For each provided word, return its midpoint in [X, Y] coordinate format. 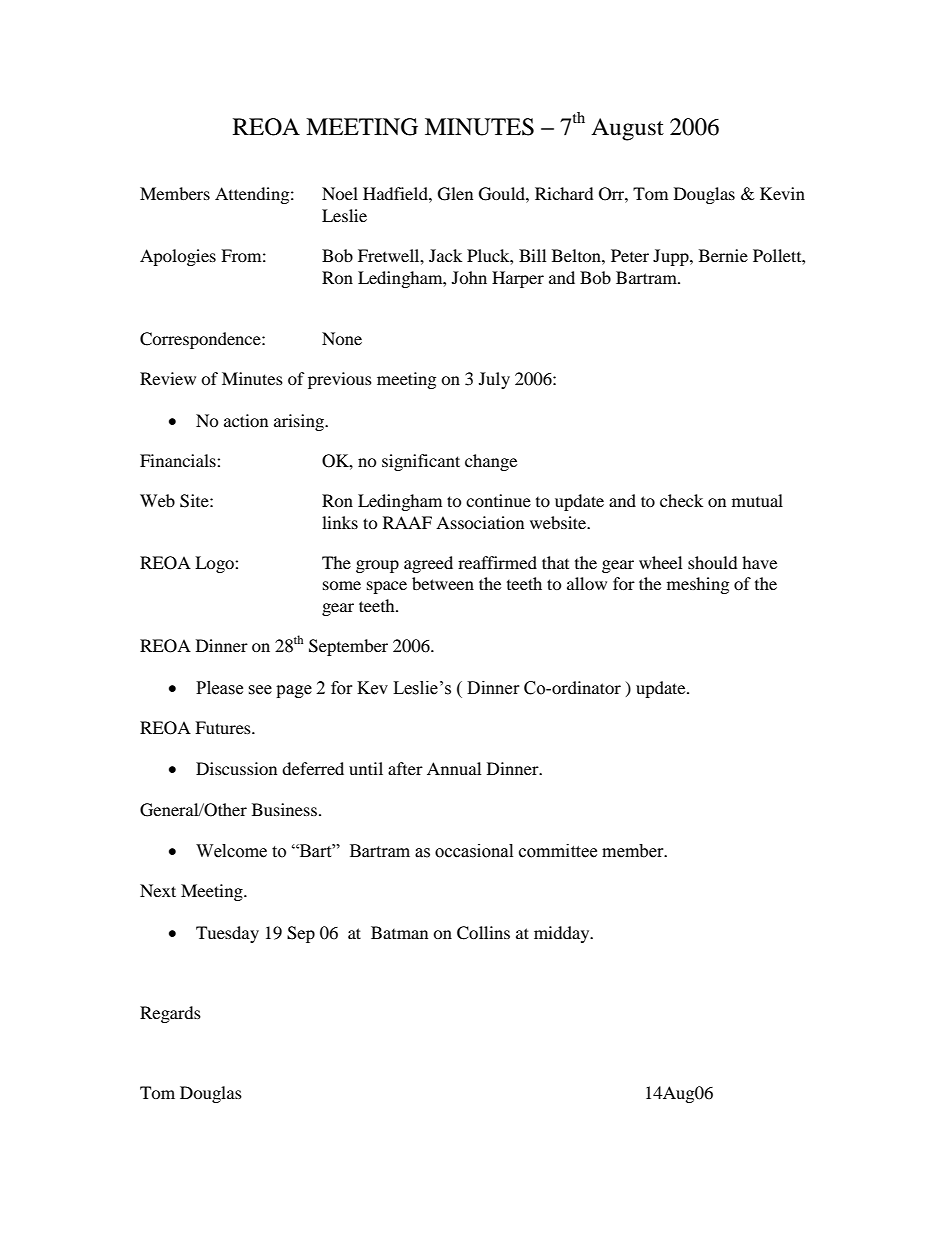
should [713, 562]
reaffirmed [497, 562]
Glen [455, 194]
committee [558, 851]
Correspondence [201, 340]
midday [563, 934]
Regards [170, 1014]
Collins [483, 933]
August [627, 129]
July [494, 380]
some [342, 585]
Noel [340, 193]
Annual [454, 768]
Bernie [723, 255]
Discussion [236, 768]
